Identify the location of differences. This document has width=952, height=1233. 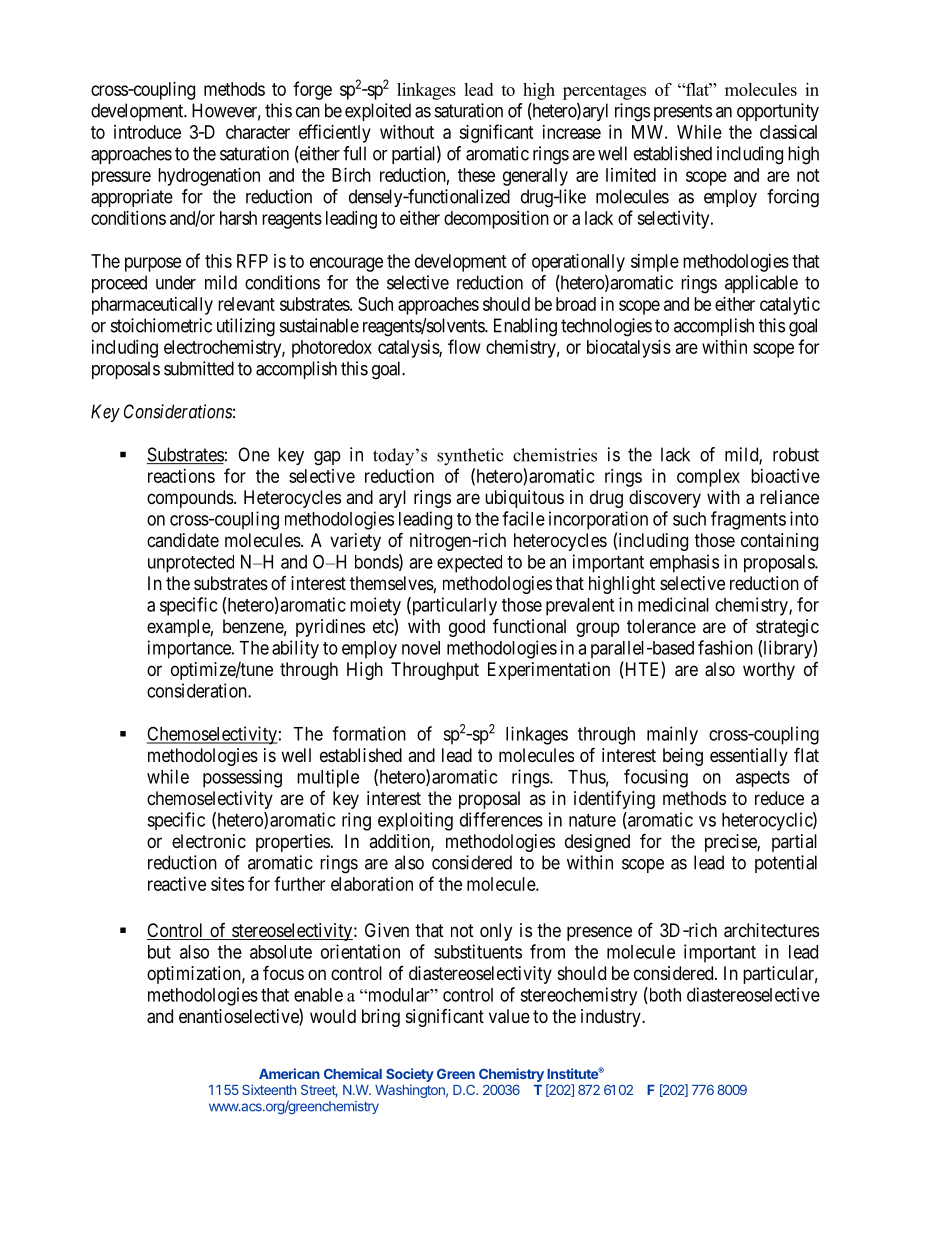
(501, 819).
